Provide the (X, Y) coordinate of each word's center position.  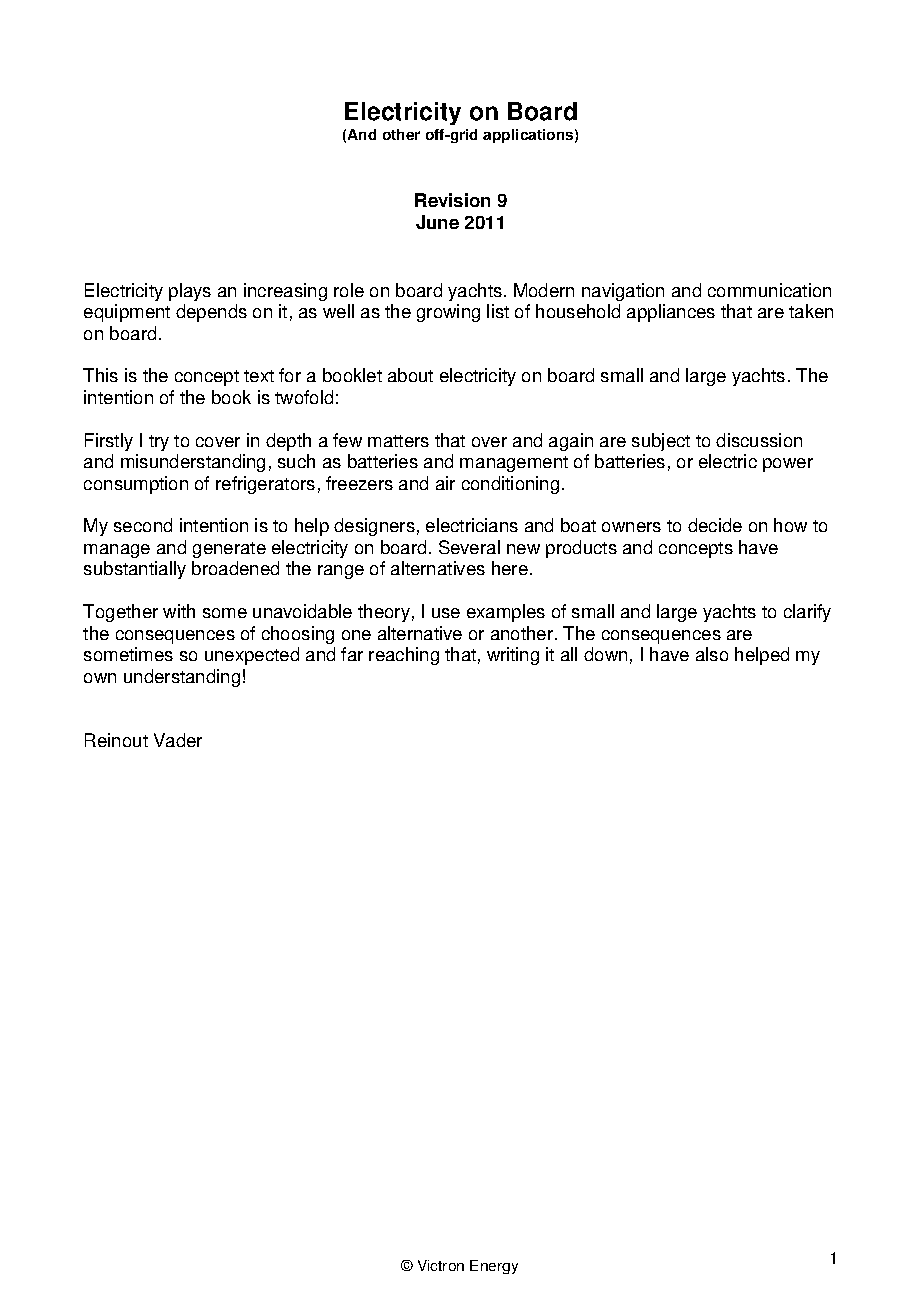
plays (190, 292)
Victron (441, 1265)
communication (769, 290)
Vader (178, 740)
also (712, 654)
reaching (404, 656)
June (437, 222)
